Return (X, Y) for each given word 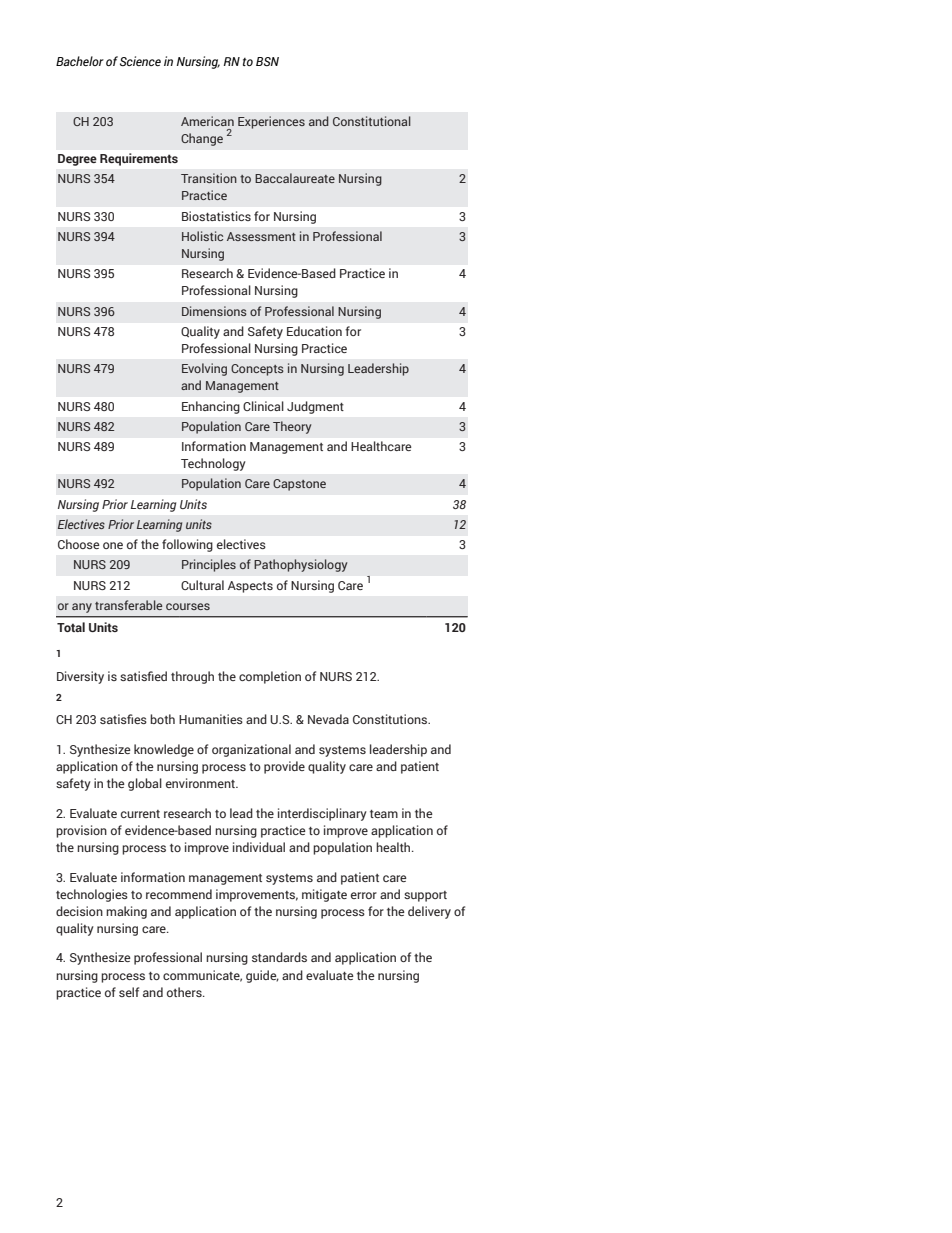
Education (314, 331)
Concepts (257, 370)
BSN (267, 61)
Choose (79, 544)
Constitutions (391, 719)
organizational (251, 750)
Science (140, 61)
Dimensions (214, 311)
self (129, 992)
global (145, 784)
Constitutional (372, 121)
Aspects (250, 587)
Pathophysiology (300, 565)
